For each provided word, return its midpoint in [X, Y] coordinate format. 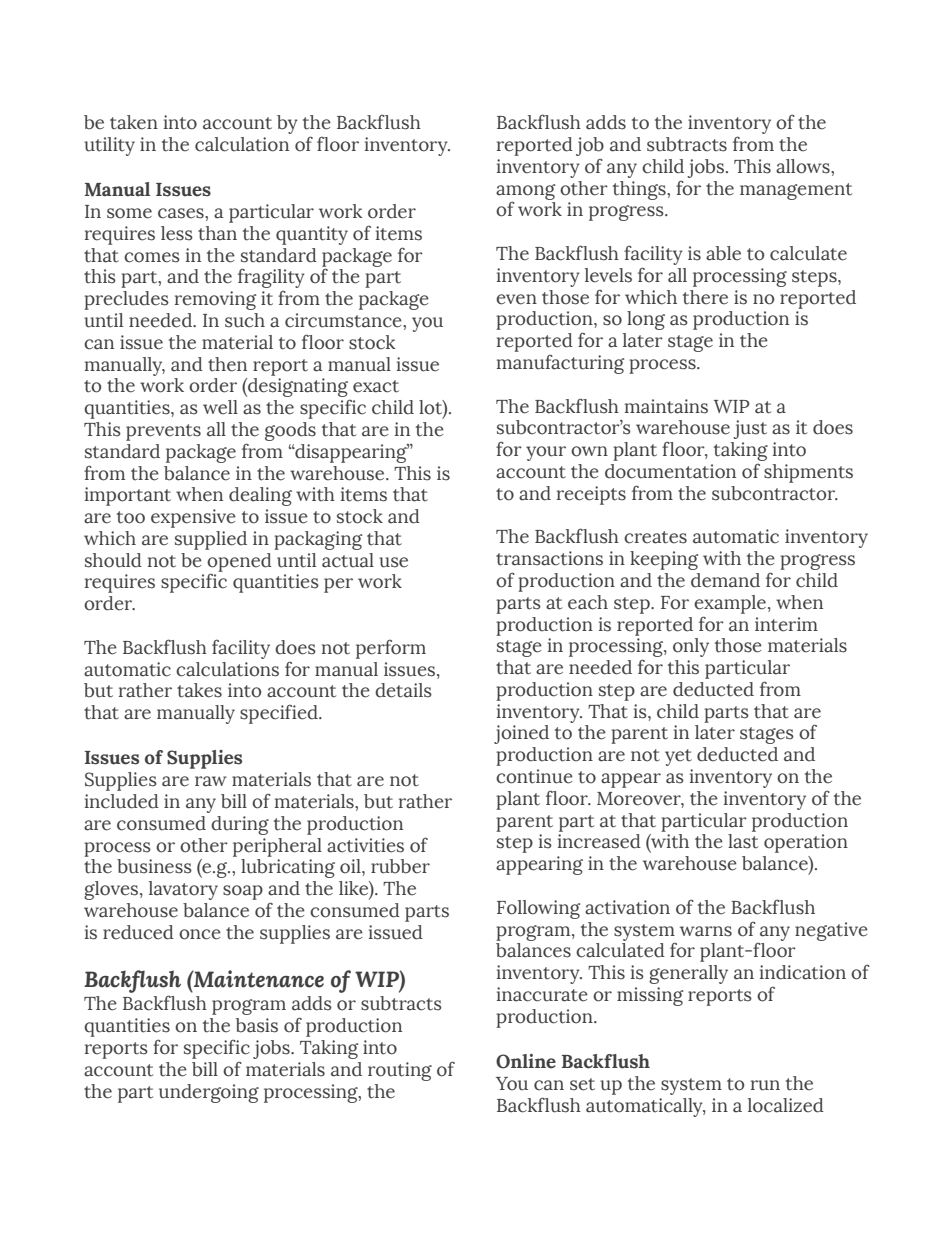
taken [134, 122]
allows [804, 166]
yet [678, 757]
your [546, 453]
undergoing [209, 1093]
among [525, 193]
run [765, 1085]
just [750, 429]
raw [211, 781]
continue [534, 776]
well [220, 407]
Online [526, 1061]
